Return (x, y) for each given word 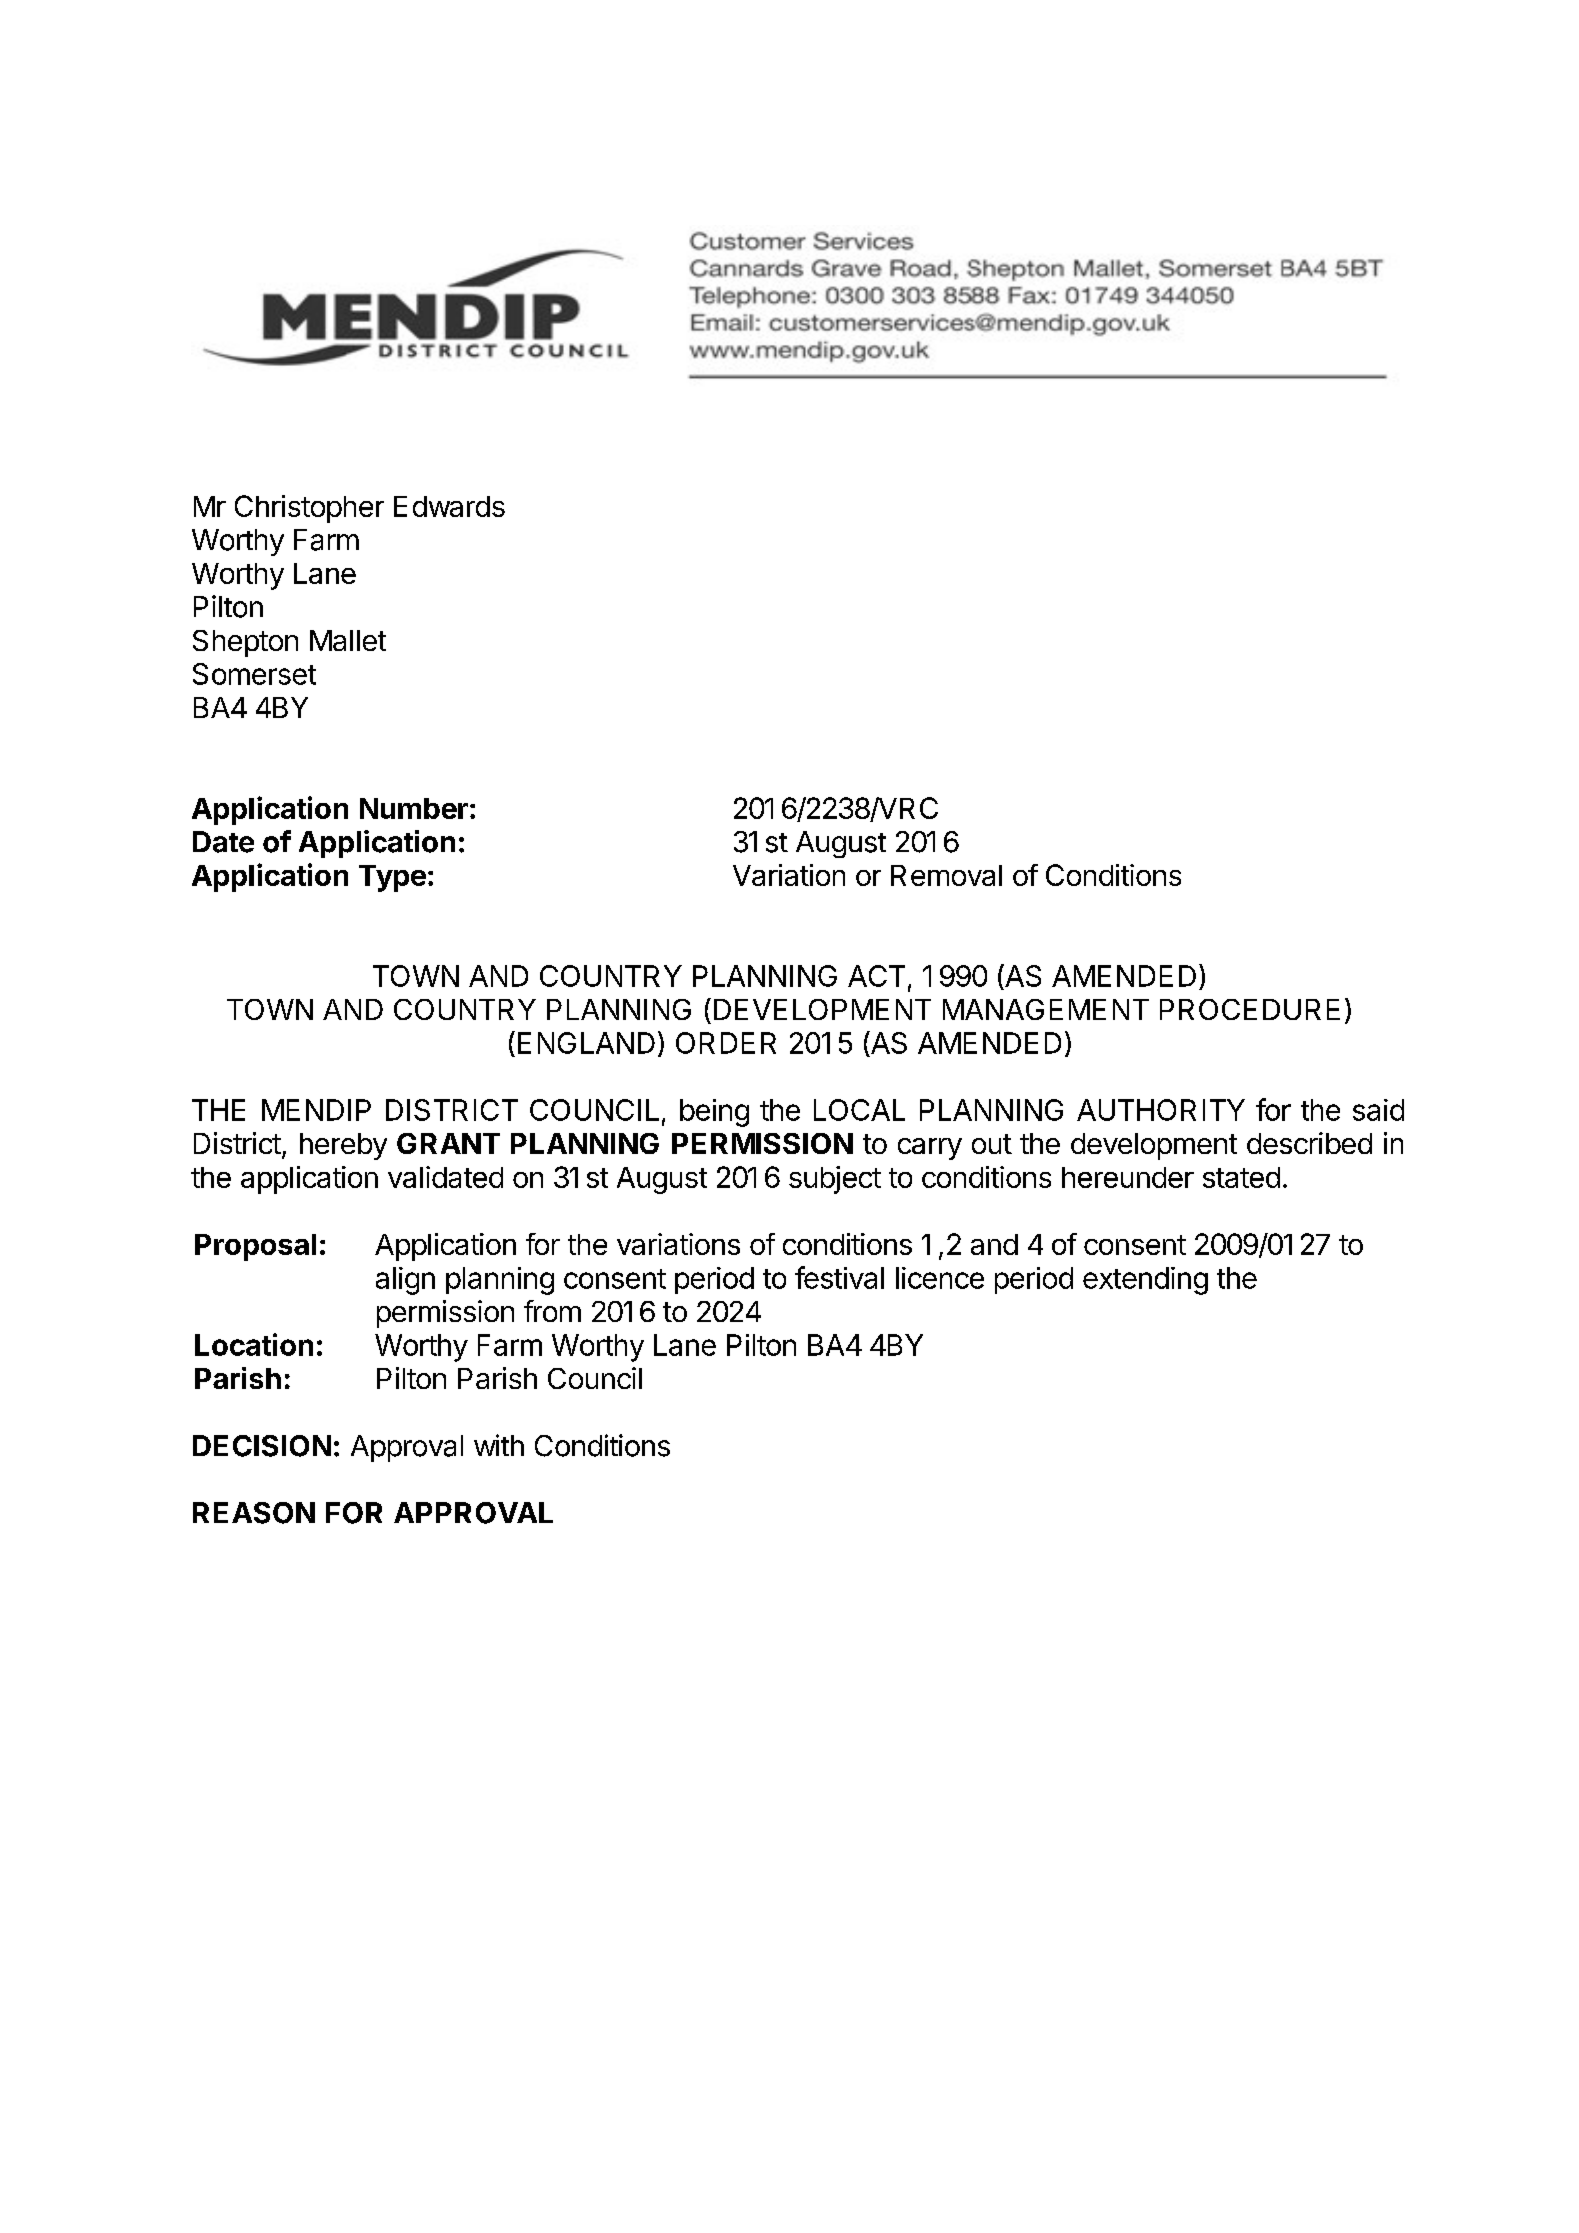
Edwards (449, 506)
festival (839, 1277)
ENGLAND (586, 1043)
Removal (946, 875)
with (499, 1445)
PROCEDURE (1250, 1009)
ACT (876, 976)
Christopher (309, 509)
